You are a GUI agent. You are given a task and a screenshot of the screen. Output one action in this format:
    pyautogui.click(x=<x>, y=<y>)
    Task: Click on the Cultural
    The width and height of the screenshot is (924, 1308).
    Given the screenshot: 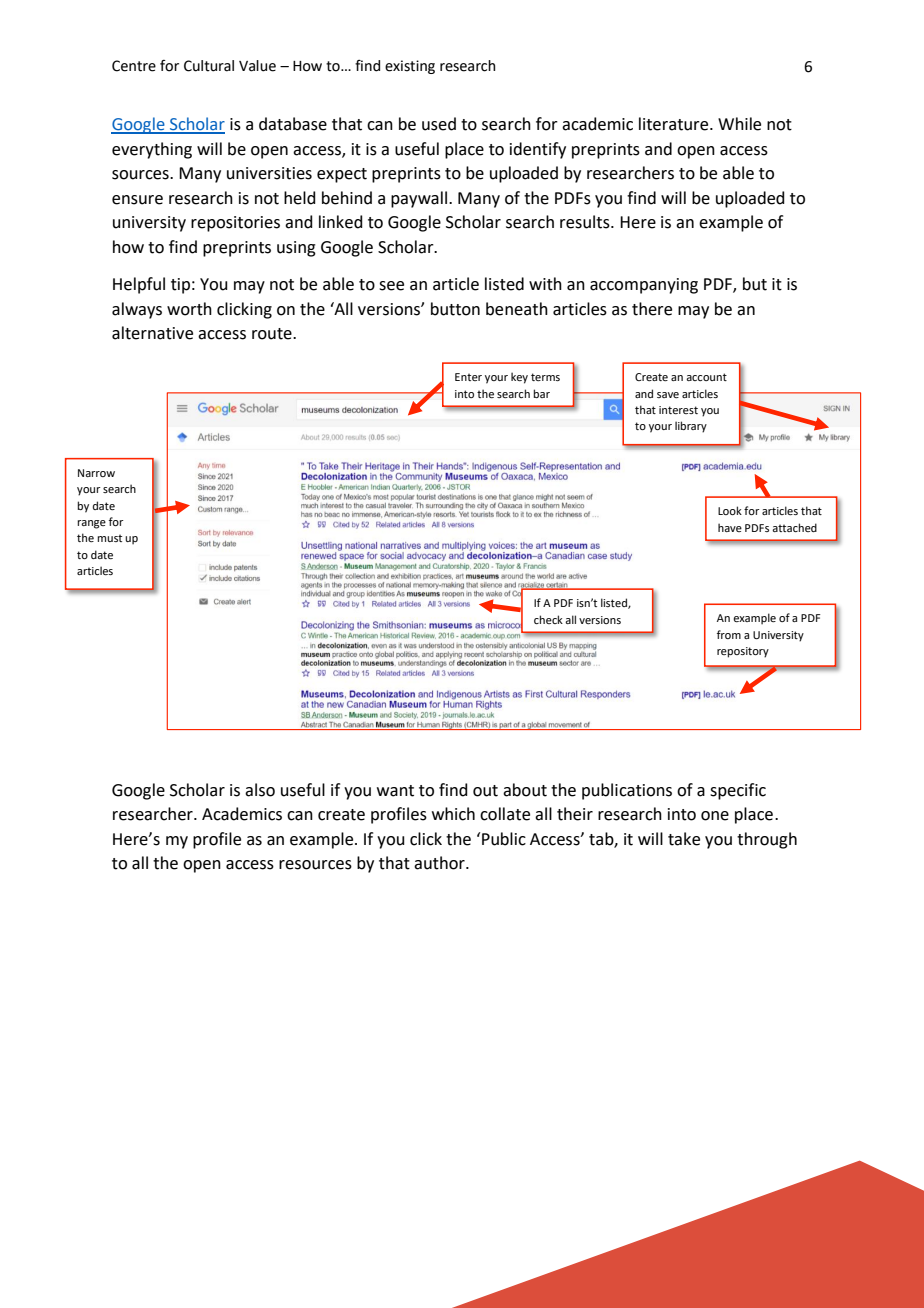 What is the action you would take?
    pyautogui.click(x=209, y=66)
